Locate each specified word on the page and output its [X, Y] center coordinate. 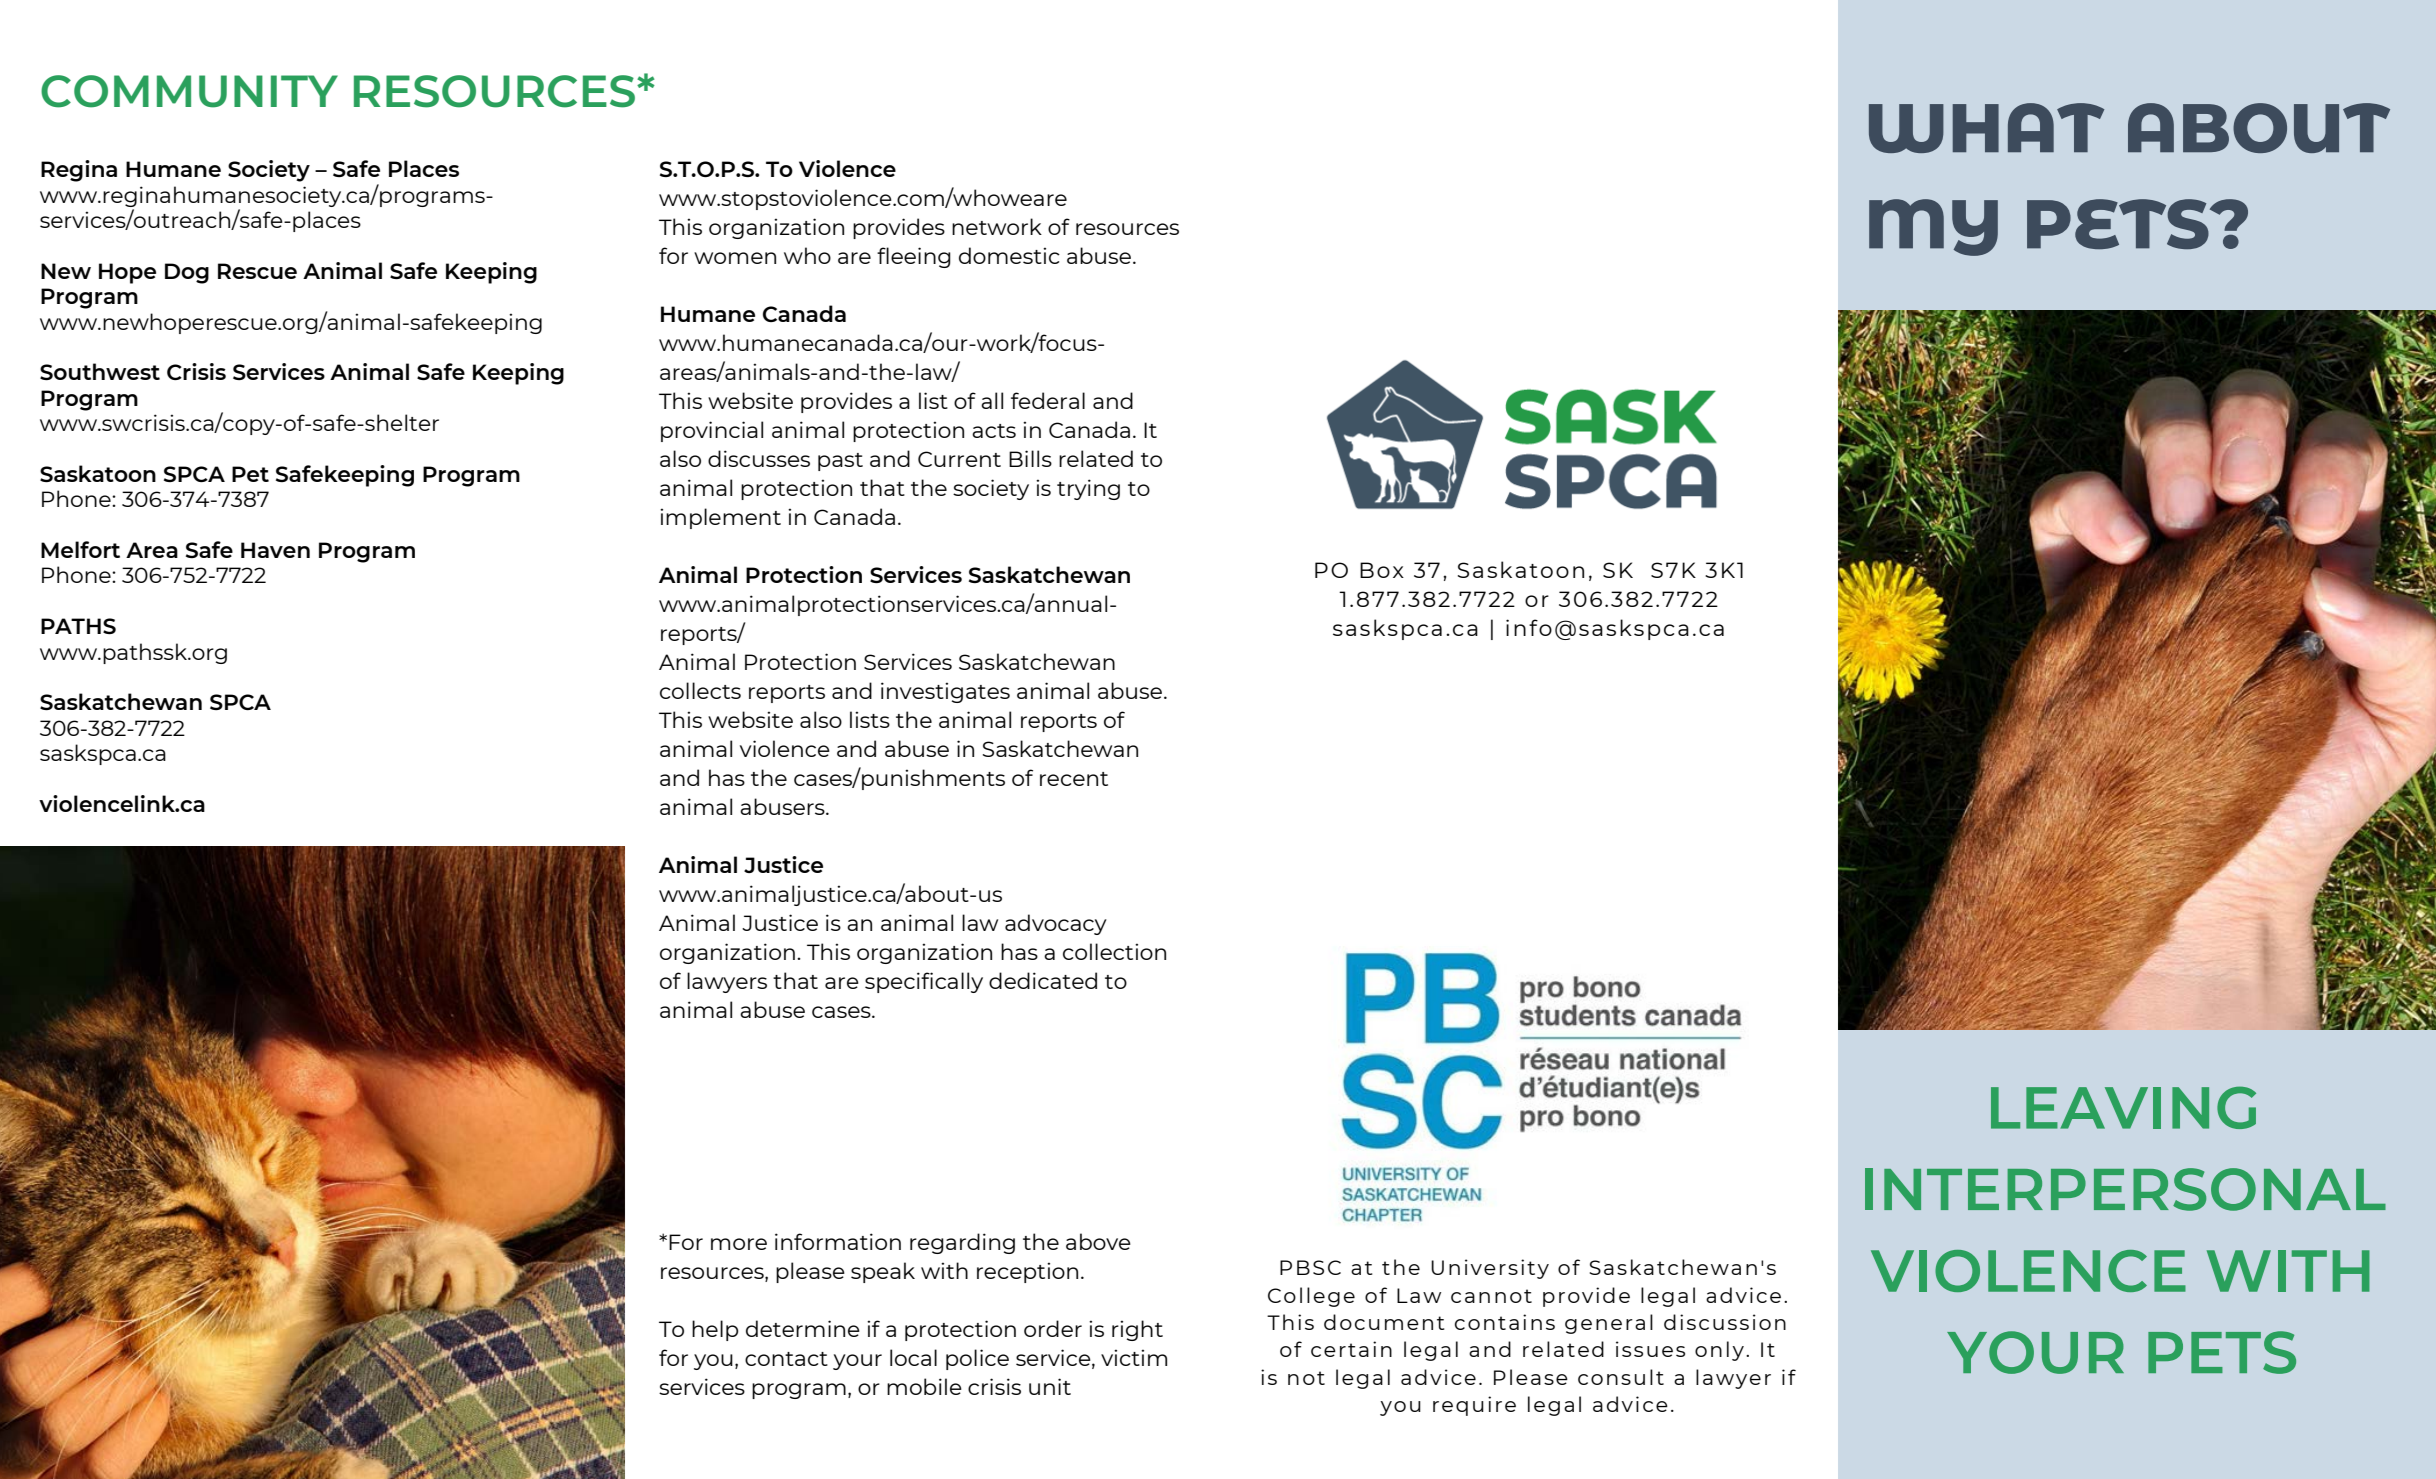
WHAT [1986, 128]
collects [700, 690]
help [715, 1330]
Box [1382, 570]
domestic [1009, 255]
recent [1074, 779]
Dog [187, 273]
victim [1134, 1357]
